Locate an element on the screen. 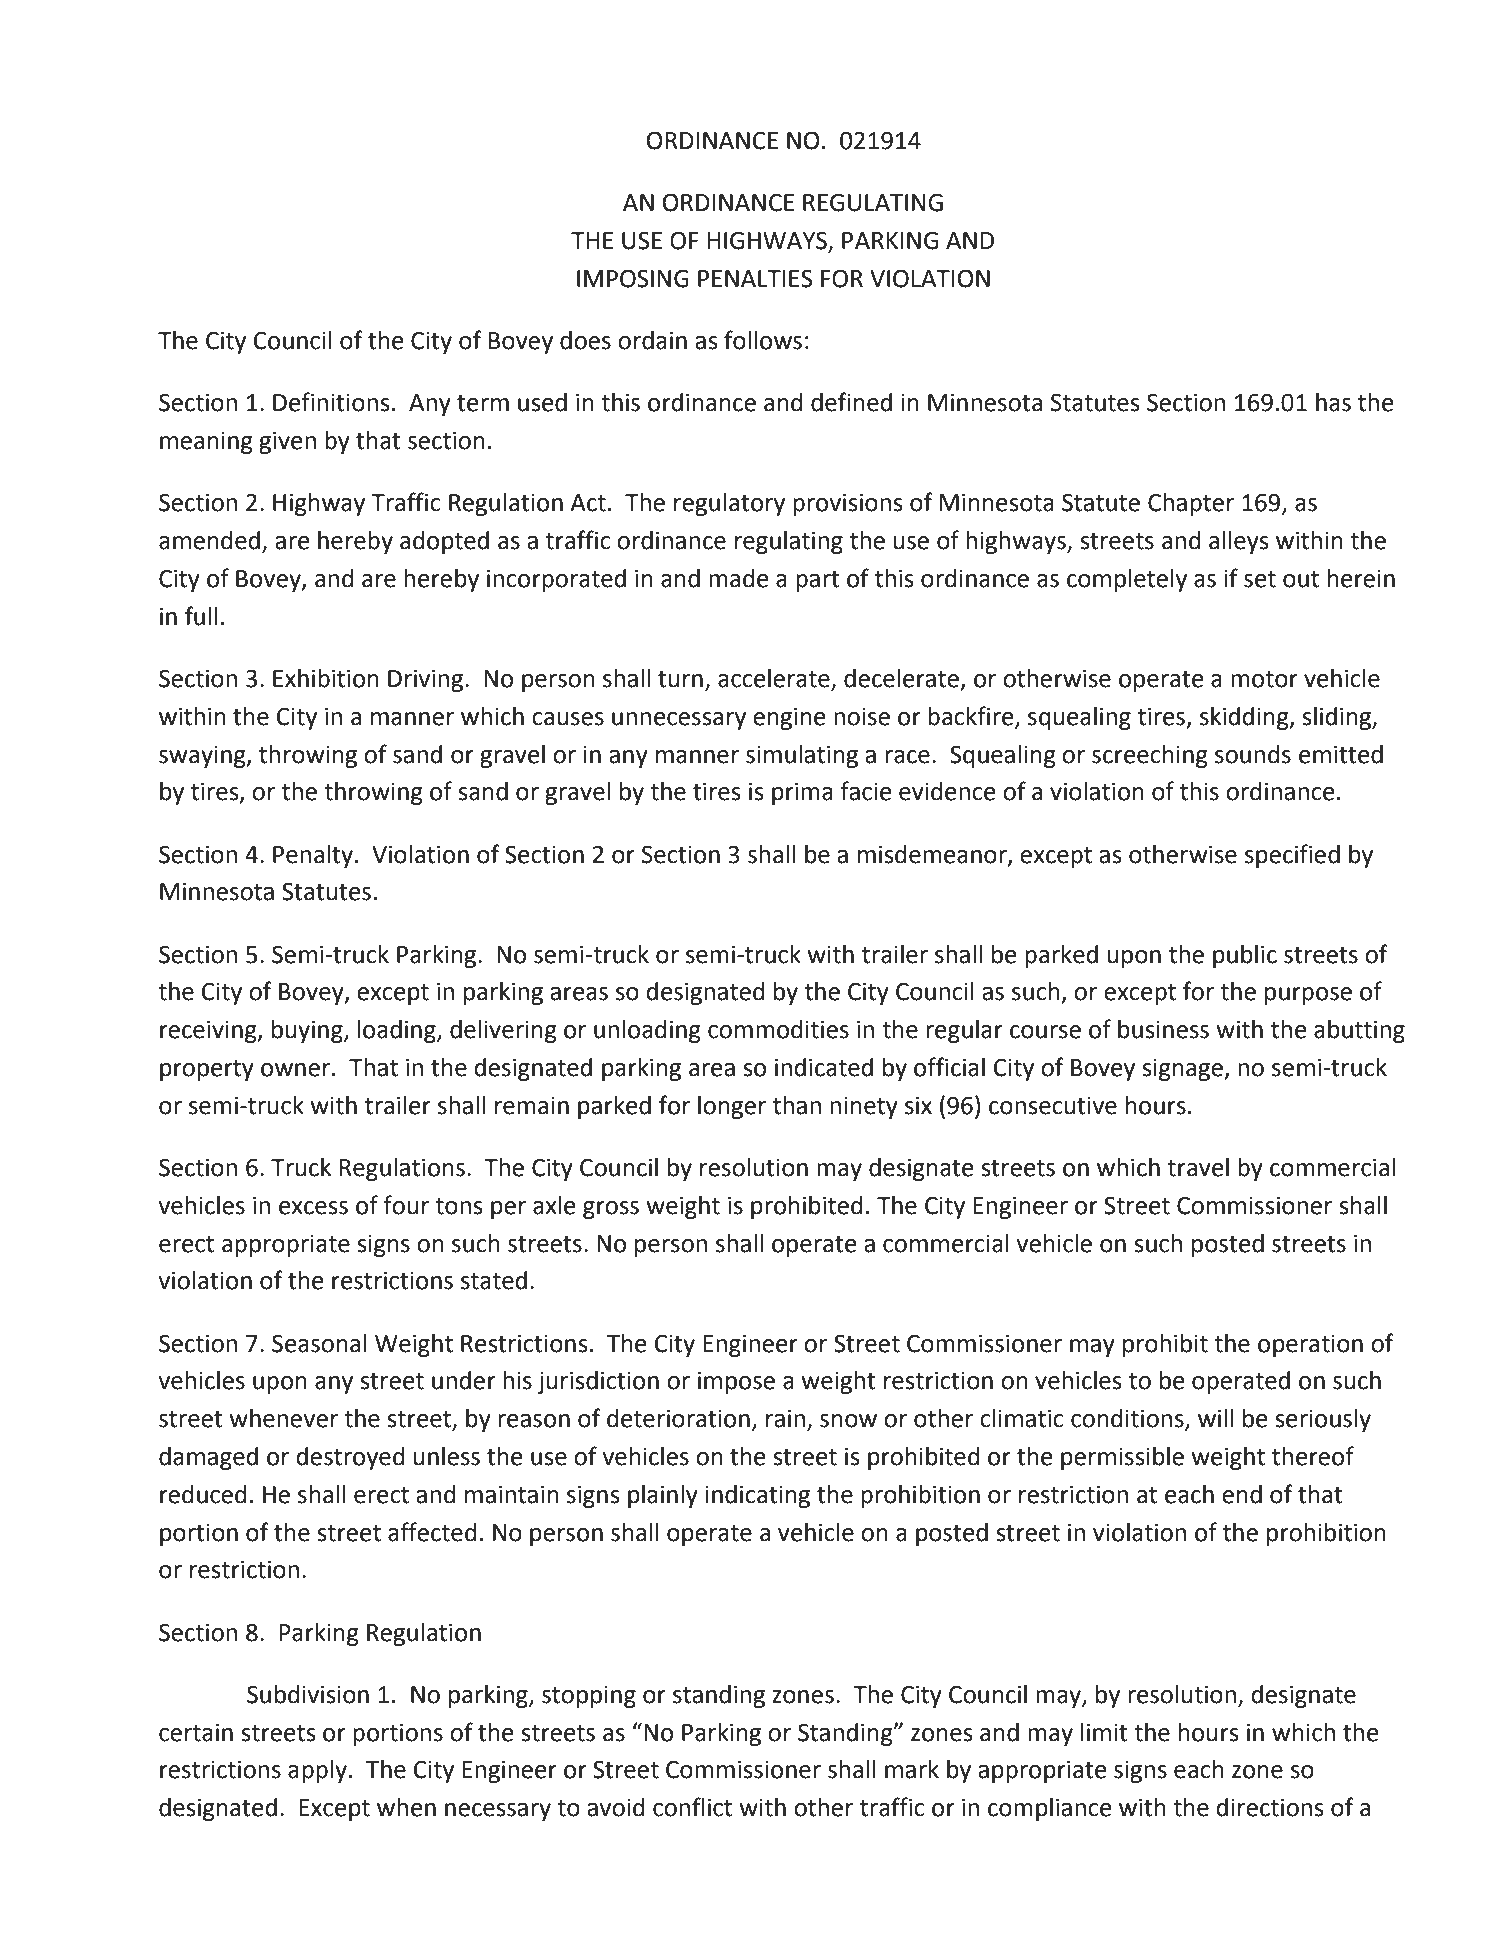 This screenshot has width=1497, height=1938. Exhibition is located at coordinates (326, 678).
